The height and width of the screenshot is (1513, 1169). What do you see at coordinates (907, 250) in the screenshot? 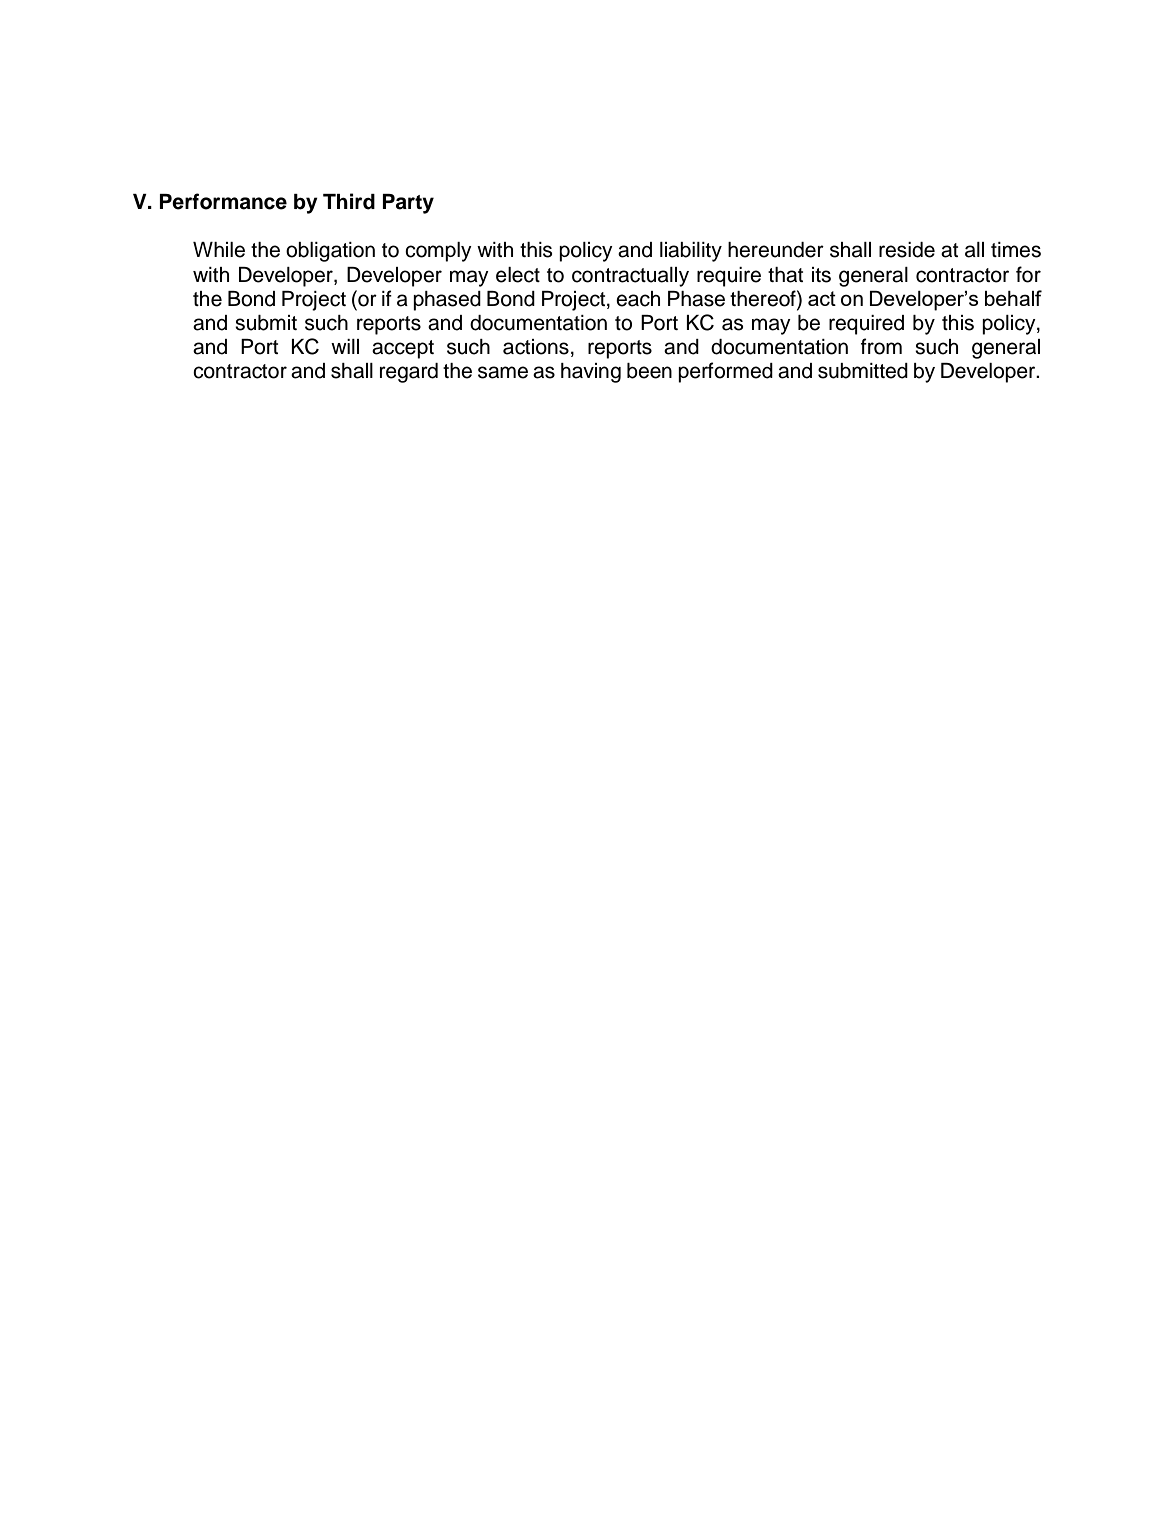
I see `reside` at bounding box center [907, 250].
